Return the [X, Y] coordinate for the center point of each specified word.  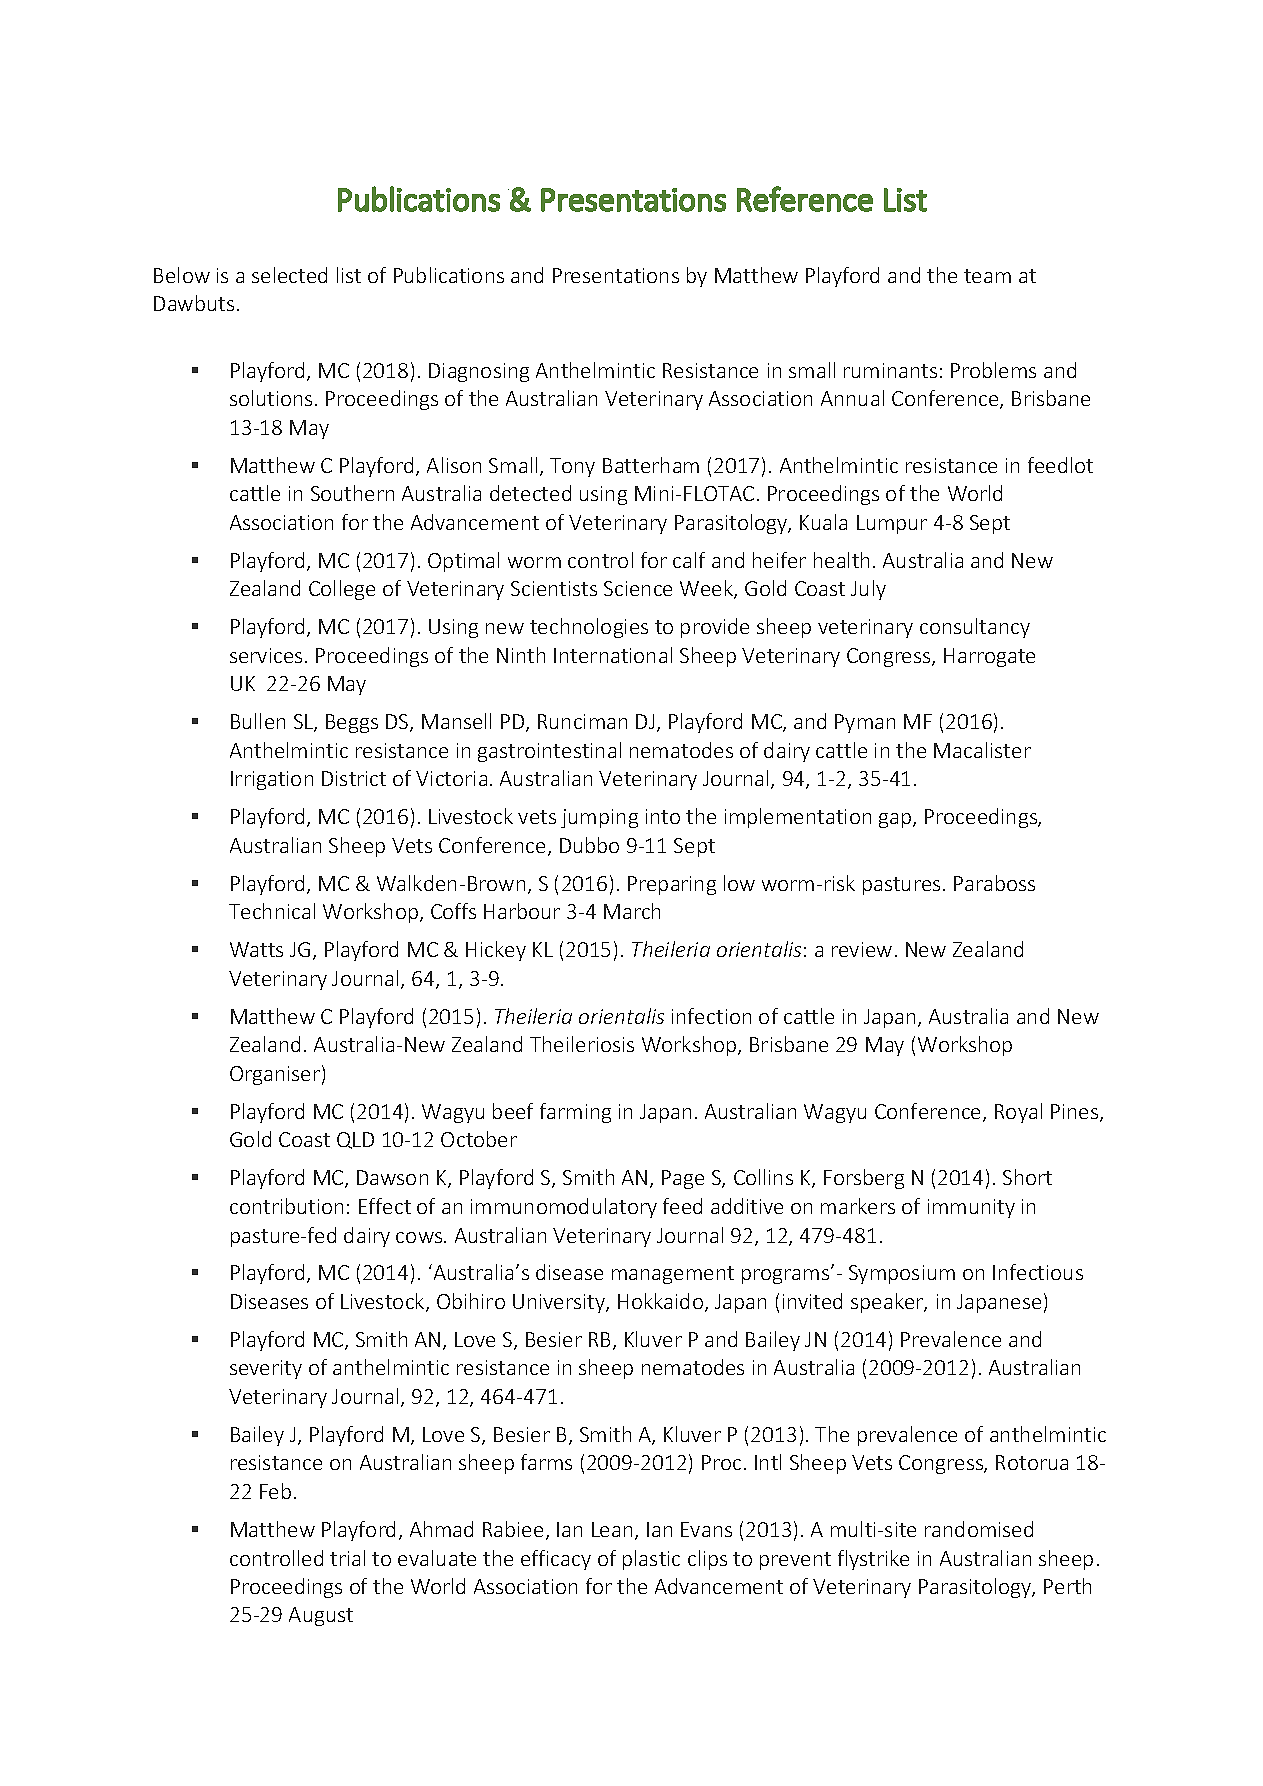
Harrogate [989, 657]
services [266, 655]
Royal [1018, 1113]
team [987, 276]
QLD [355, 1140]
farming [575, 1113]
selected [289, 275]
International [613, 655]
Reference [805, 199]
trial [347, 1558]
